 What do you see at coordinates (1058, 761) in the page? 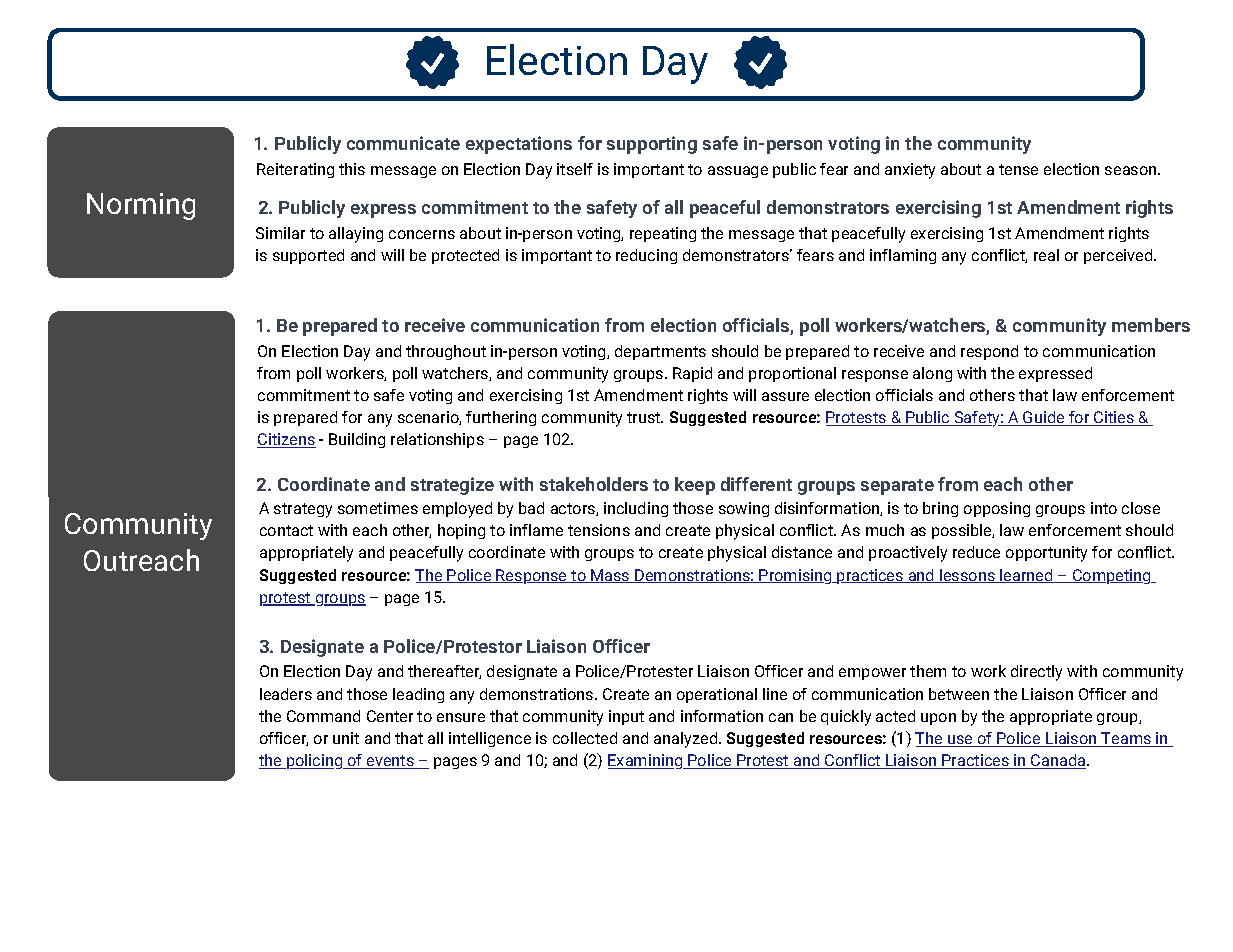
I see `Canada` at bounding box center [1058, 761].
